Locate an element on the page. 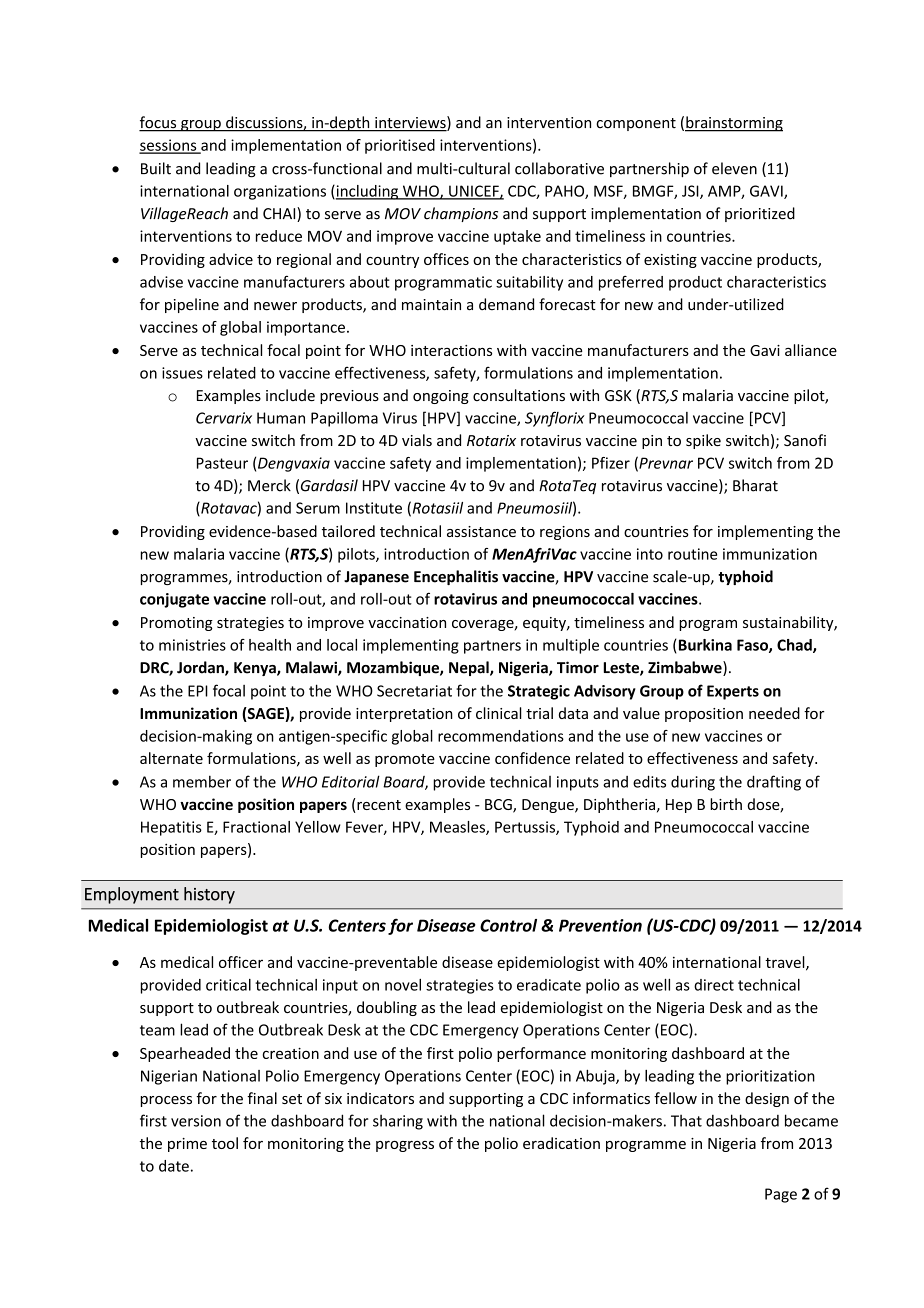  progress is located at coordinates (405, 1146).
